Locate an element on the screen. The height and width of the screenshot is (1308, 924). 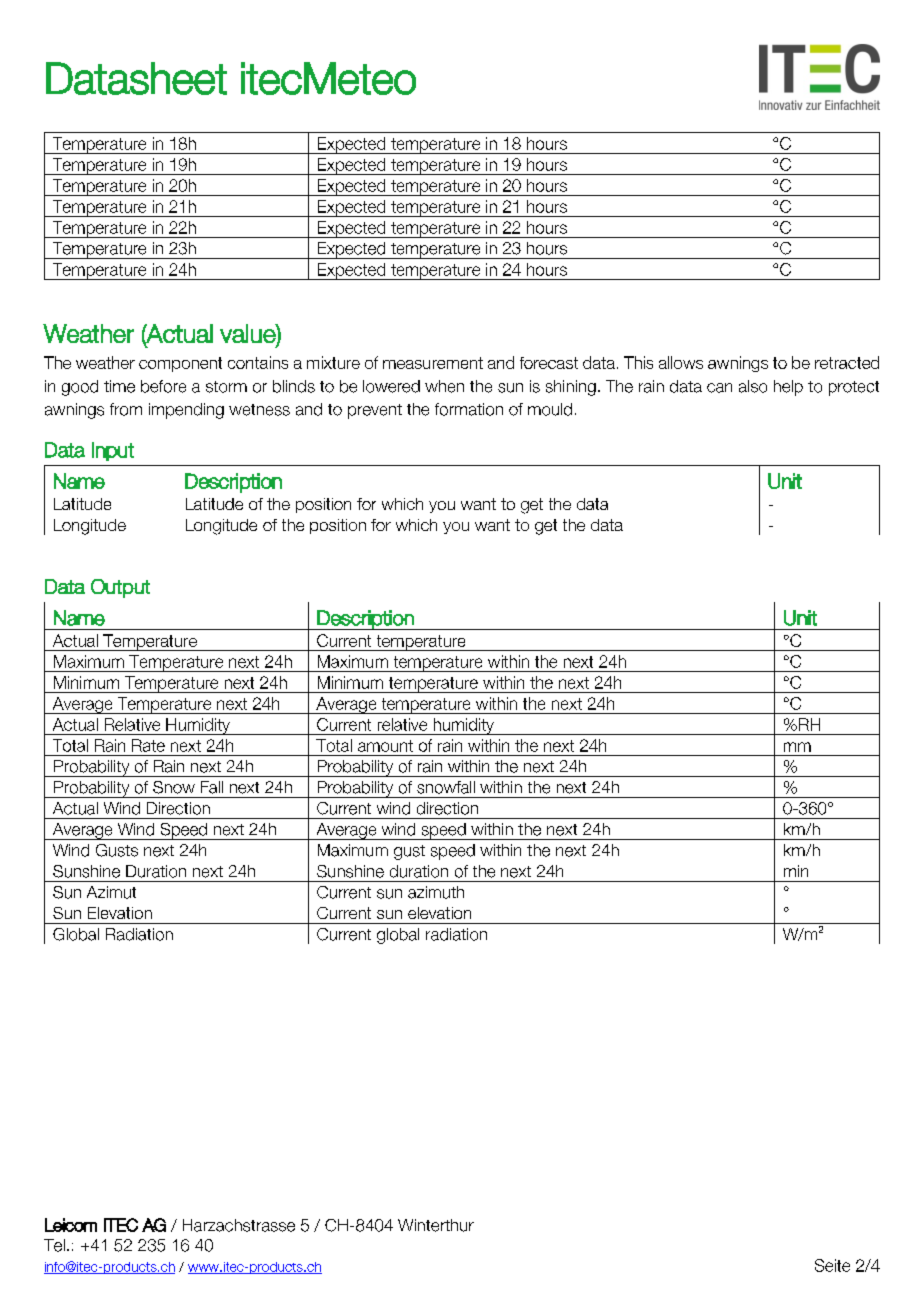
Output is located at coordinates (120, 588).
